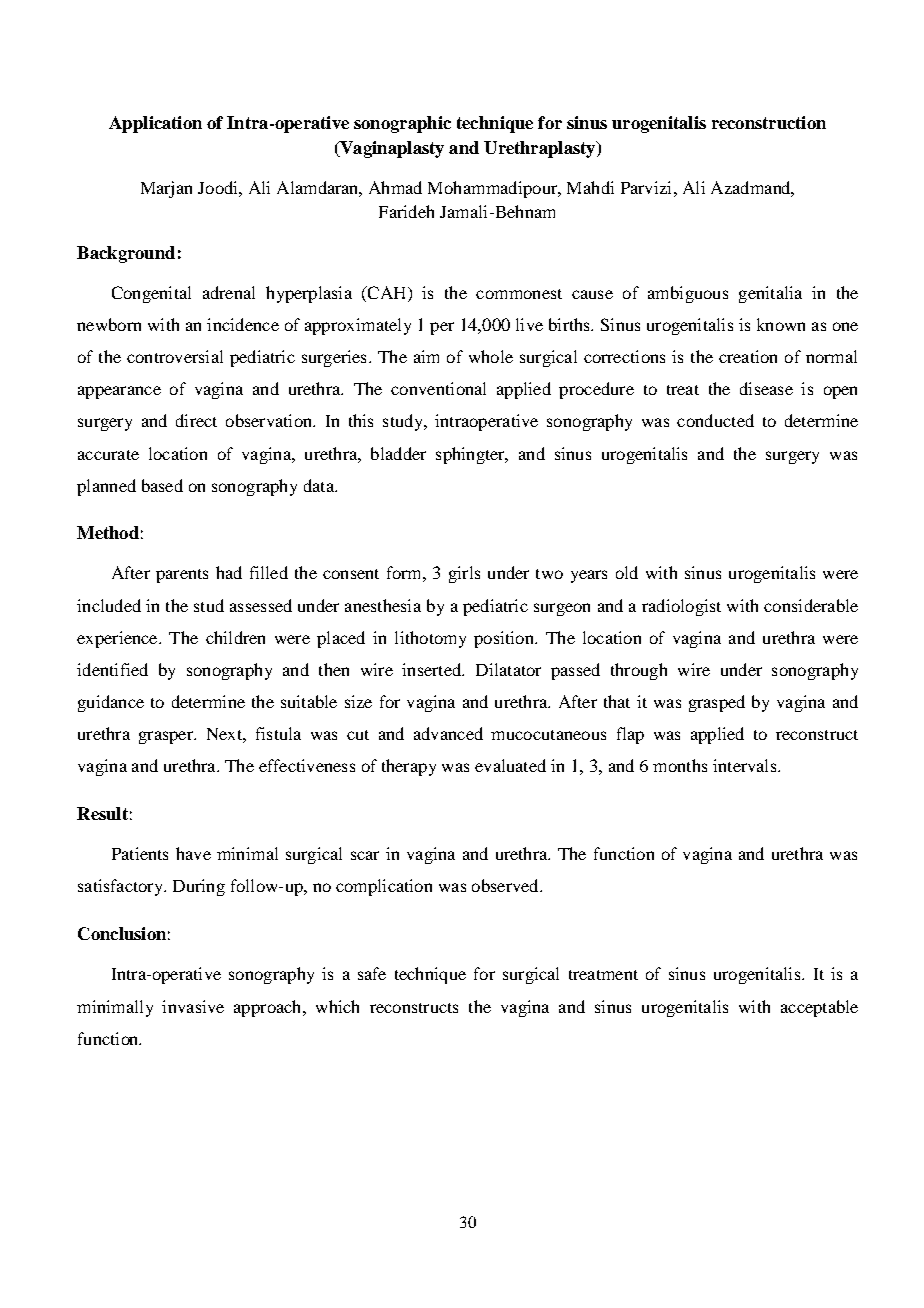 The image size is (924, 1308). What do you see at coordinates (196, 420) in the image?
I see `direct` at bounding box center [196, 420].
